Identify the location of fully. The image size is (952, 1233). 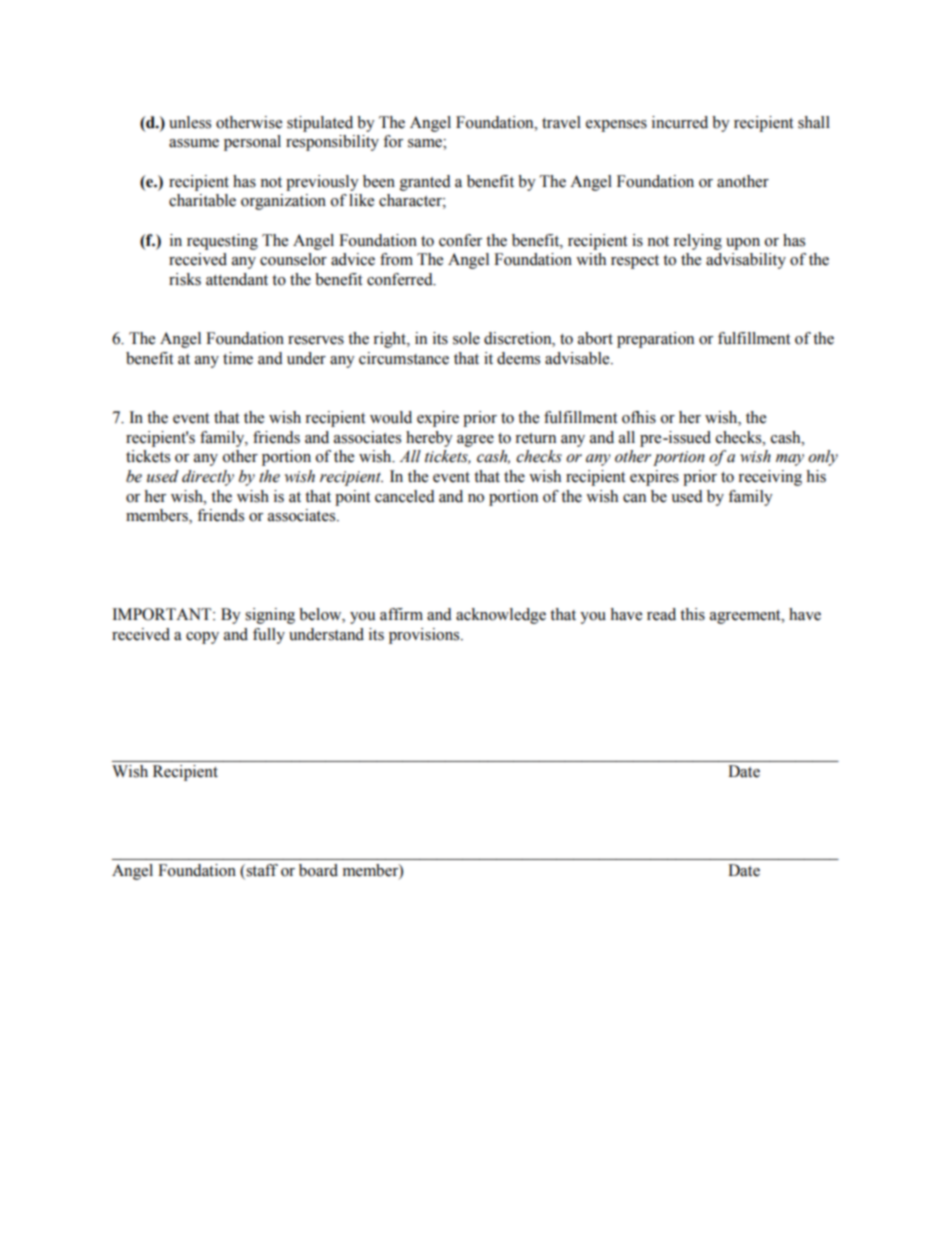
(269, 636).
